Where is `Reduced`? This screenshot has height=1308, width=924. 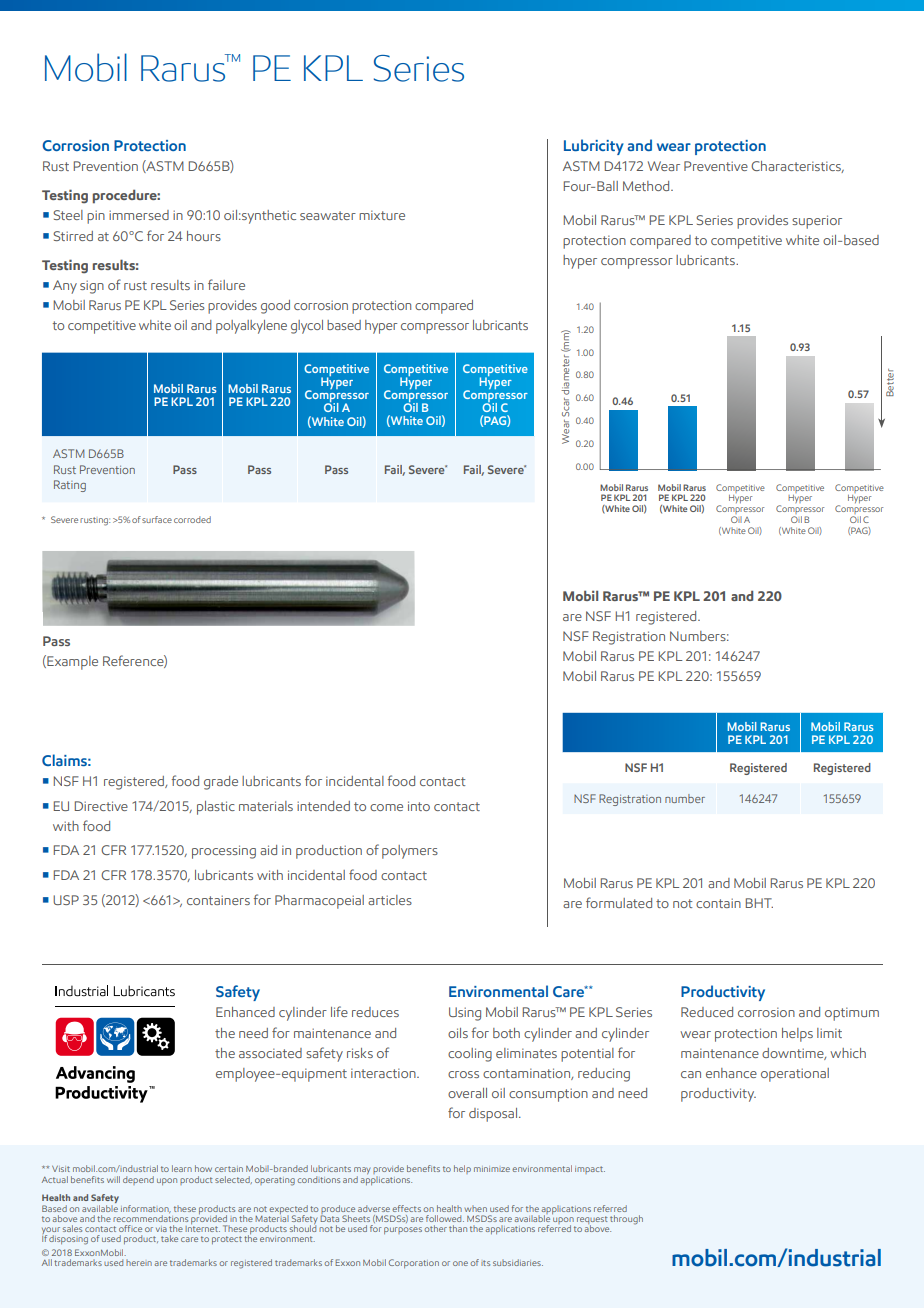
Reduced is located at coordinates (707, 1012).
